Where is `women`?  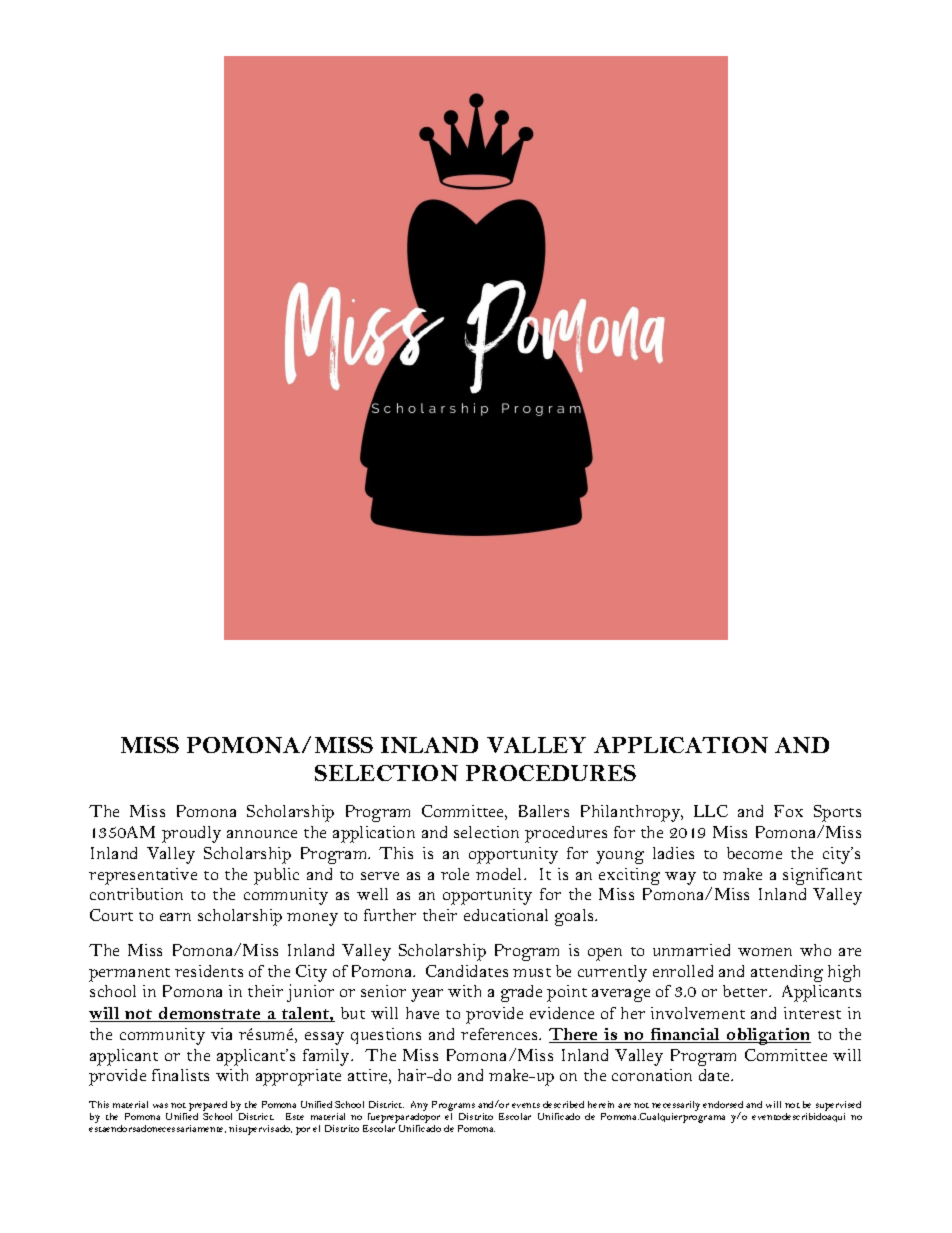 women is located at coordinates (765, 952).
